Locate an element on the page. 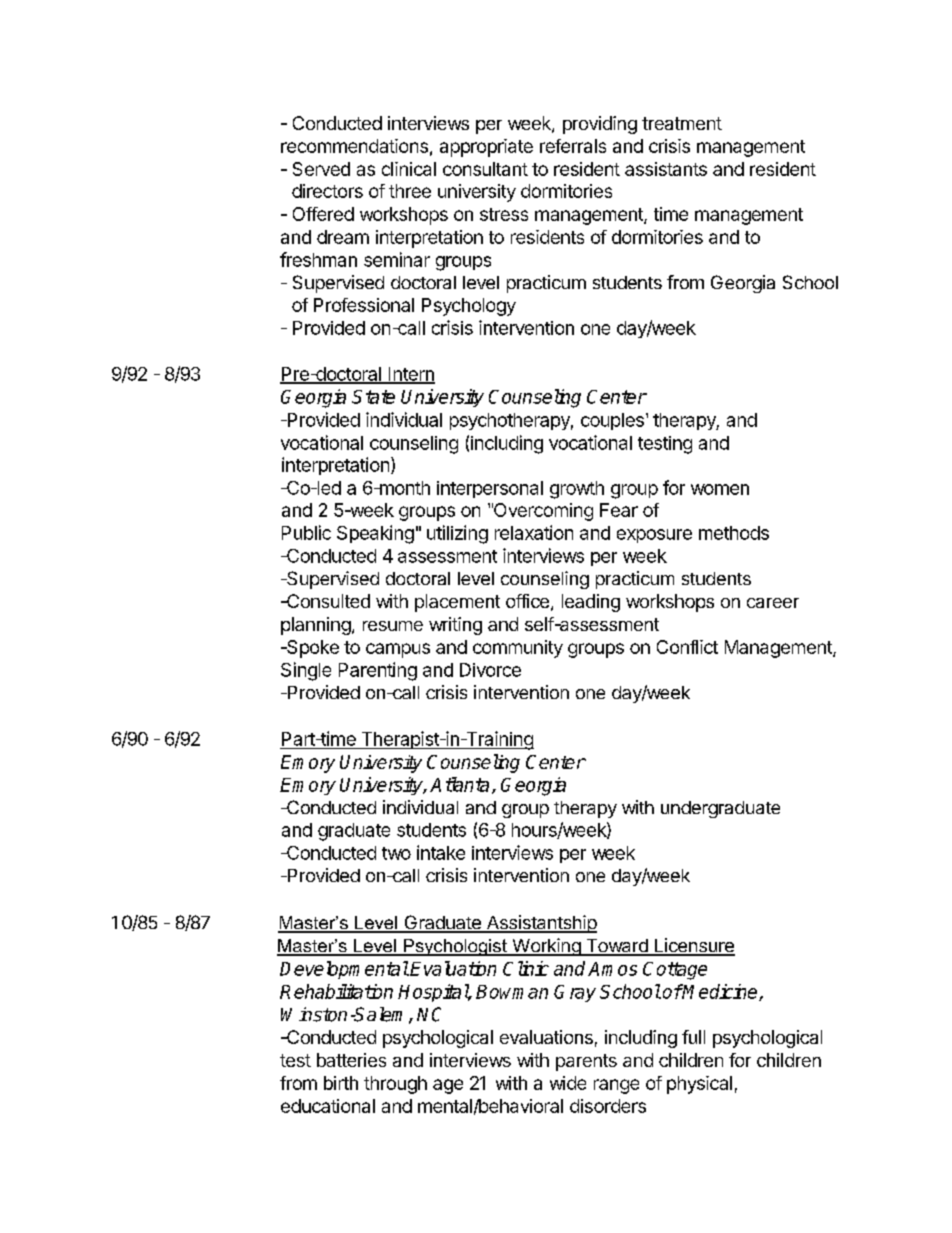  referrals is located at coordinates (573, 146).
